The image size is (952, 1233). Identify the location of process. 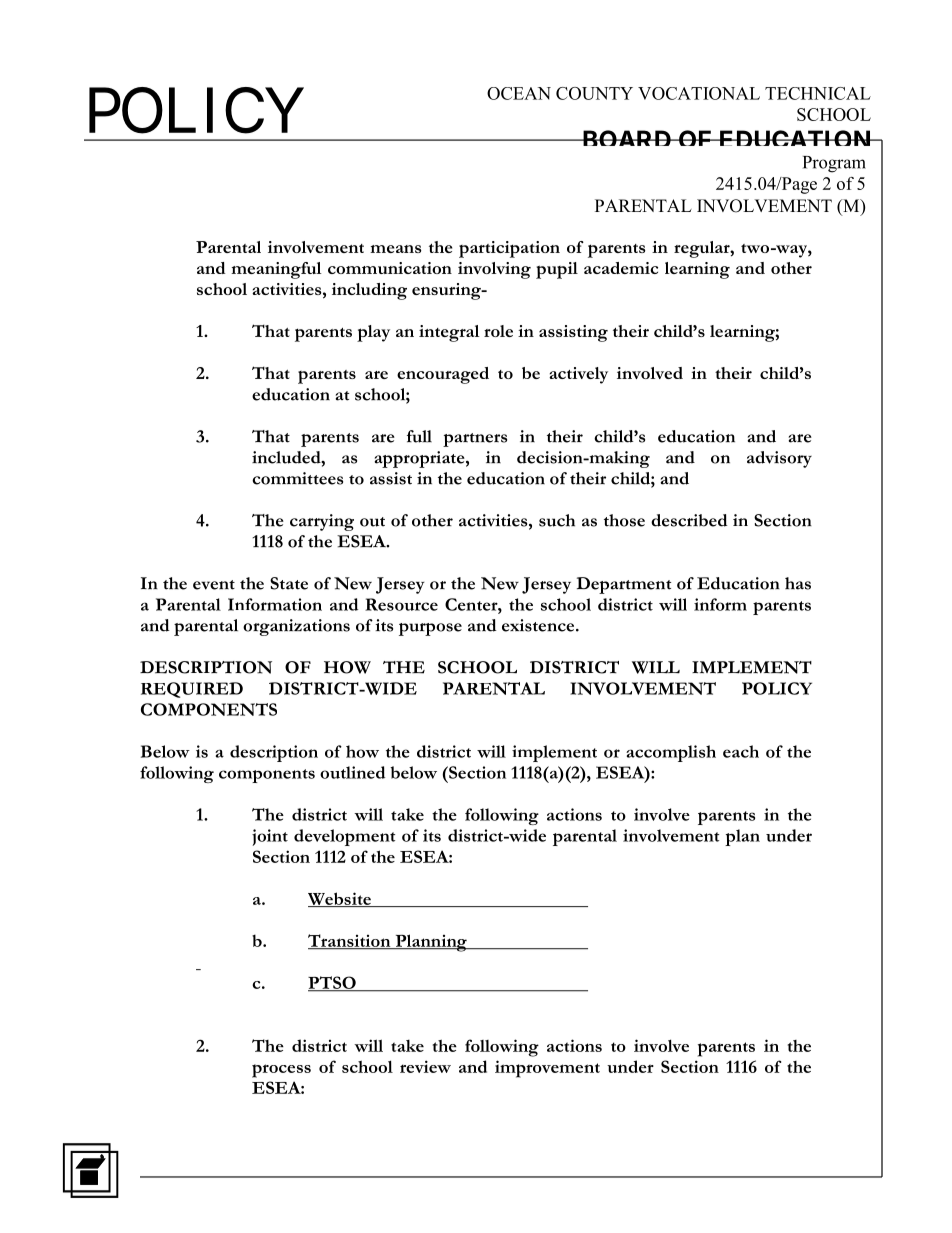
(281, 1071).
